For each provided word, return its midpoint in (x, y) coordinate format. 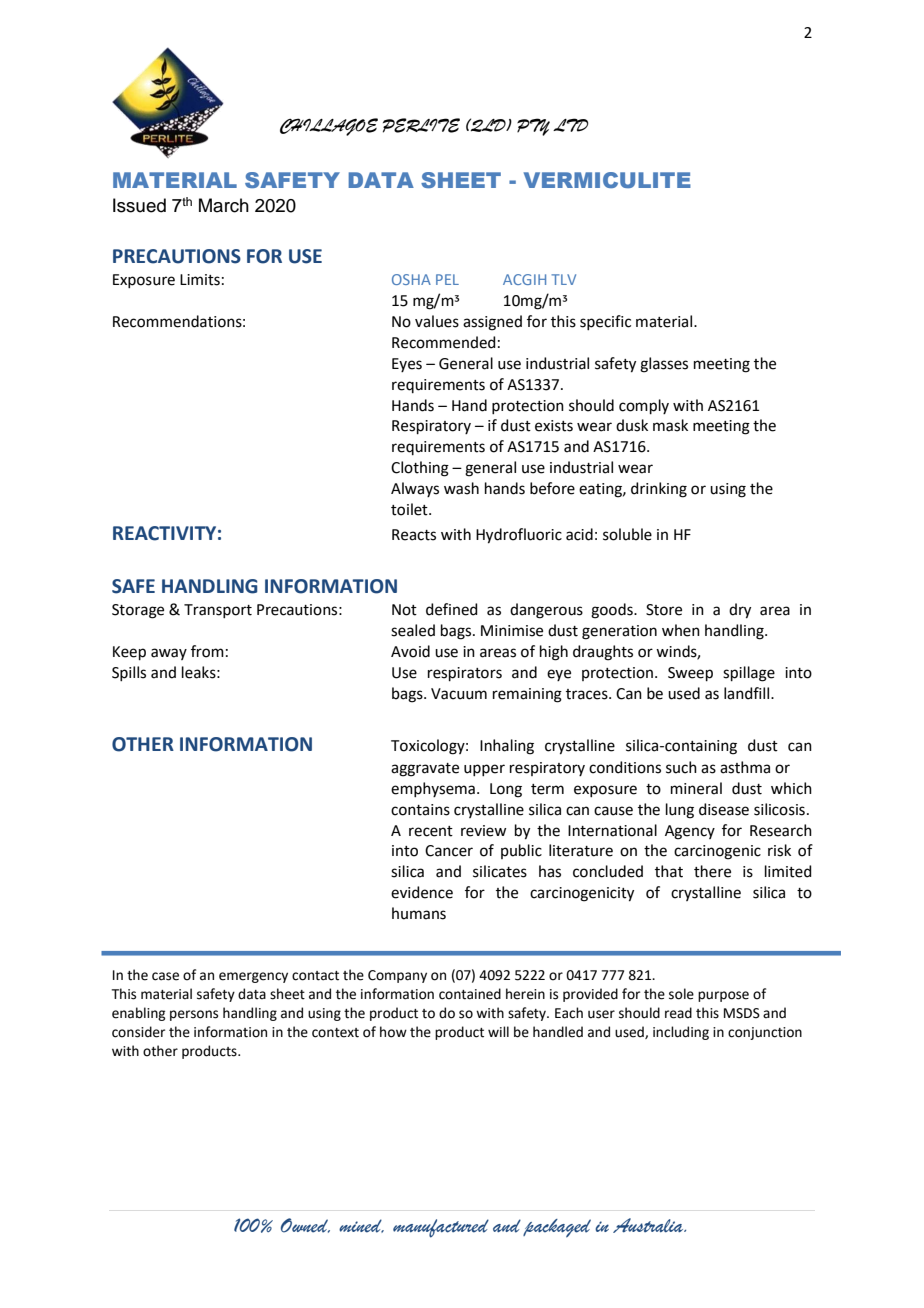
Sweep (690, 674)
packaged (557, 1228)
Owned (305, 1225)
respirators (465, 674)
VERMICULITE (607, 180)
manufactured (441, 1228)
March (224, 205)
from (207, 651)
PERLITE (421, 125)
